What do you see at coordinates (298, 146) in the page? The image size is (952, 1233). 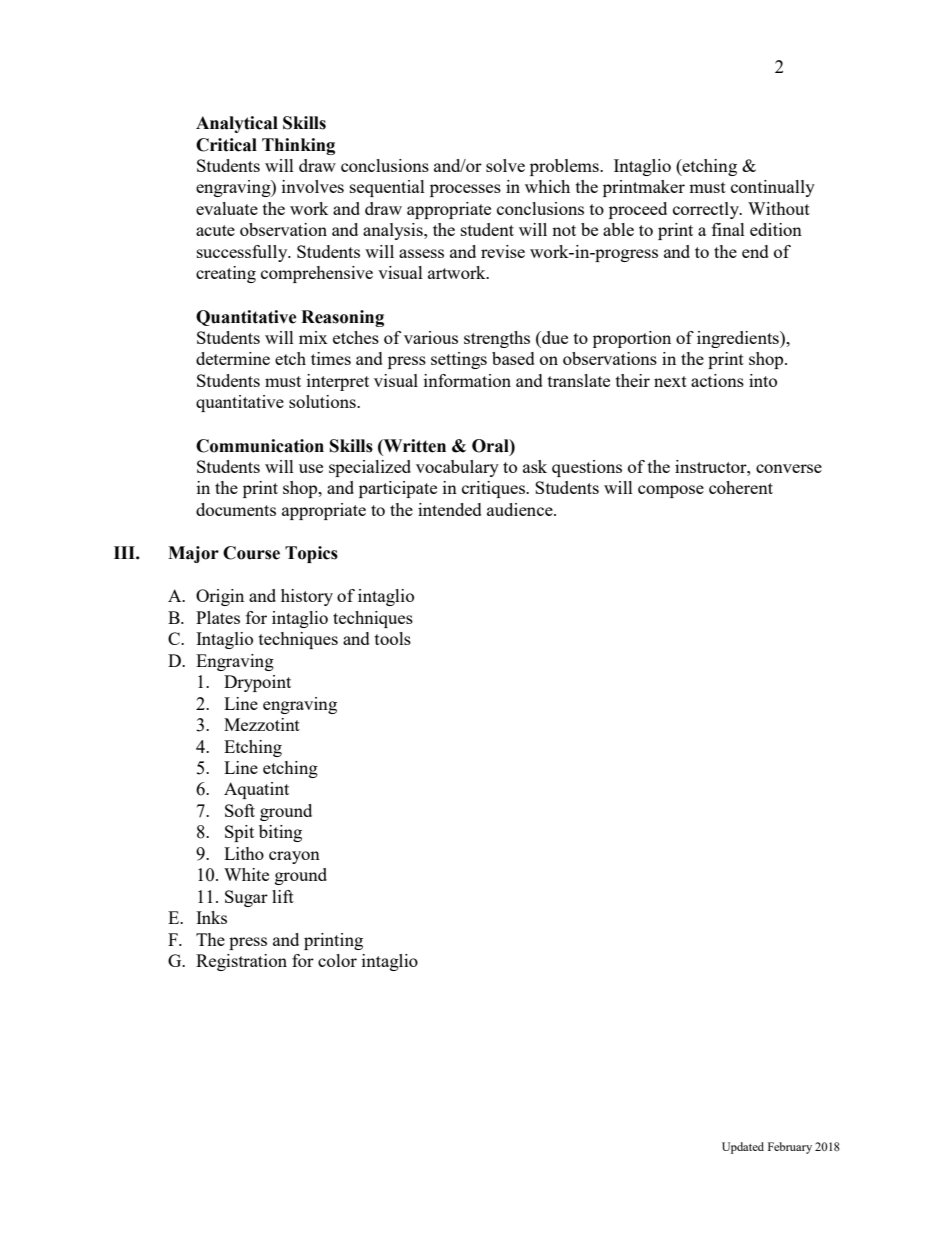 I see `Thinking` at bounding box center [298, 146].
